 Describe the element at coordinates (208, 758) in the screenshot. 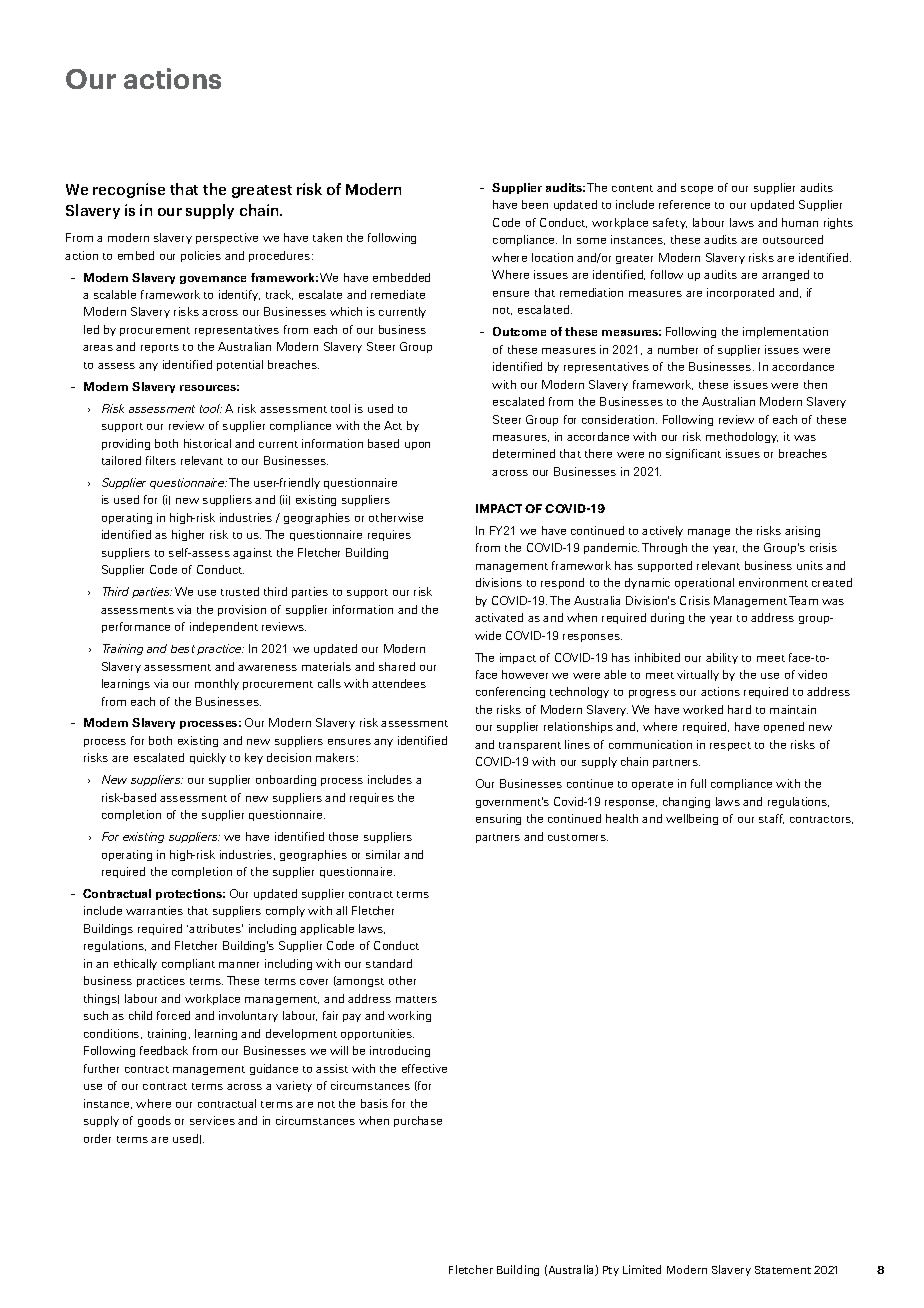

I see `quickly` at that location.
